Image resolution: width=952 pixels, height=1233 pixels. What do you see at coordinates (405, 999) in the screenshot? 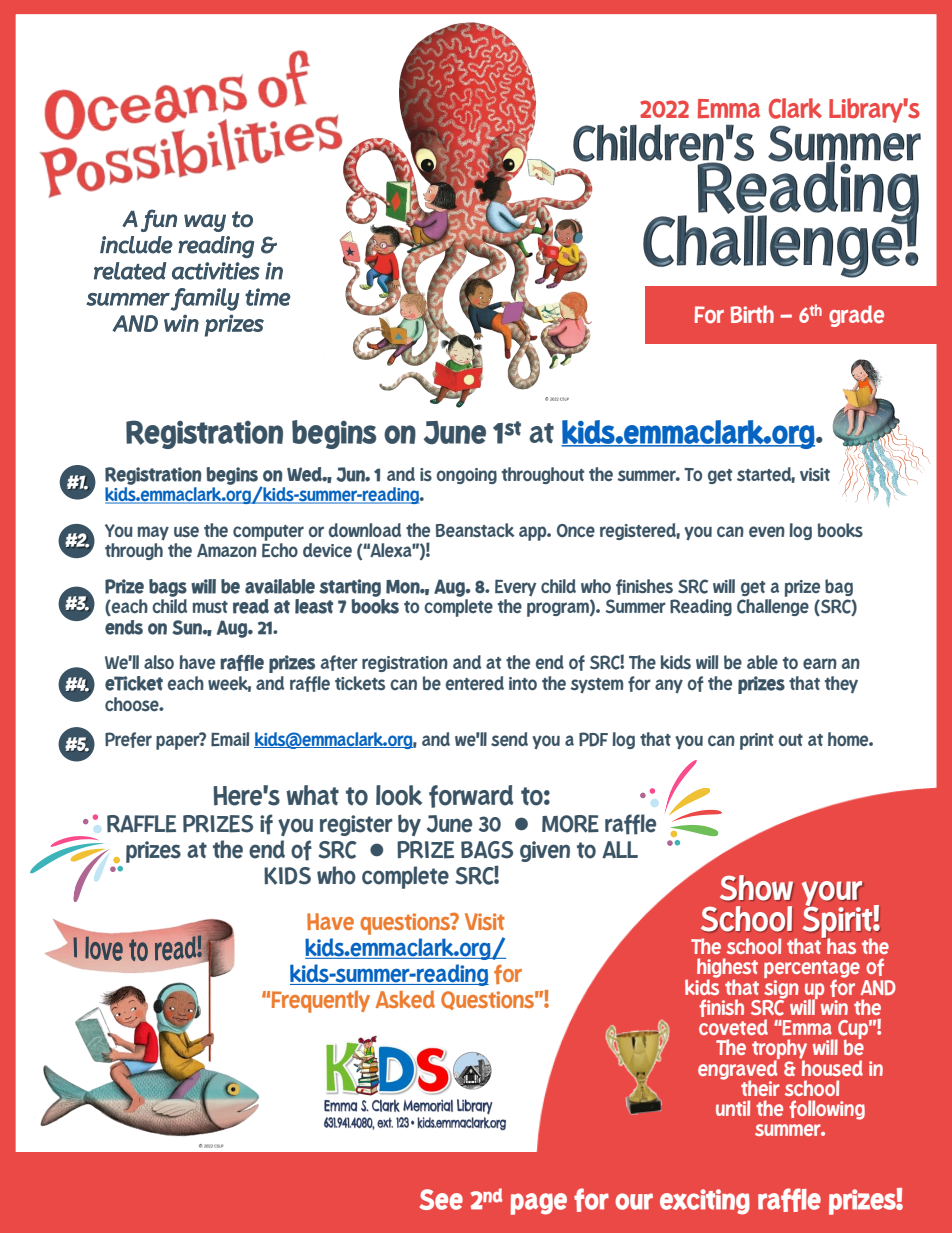
I see `Asked` at bounding box center [405, 999].
